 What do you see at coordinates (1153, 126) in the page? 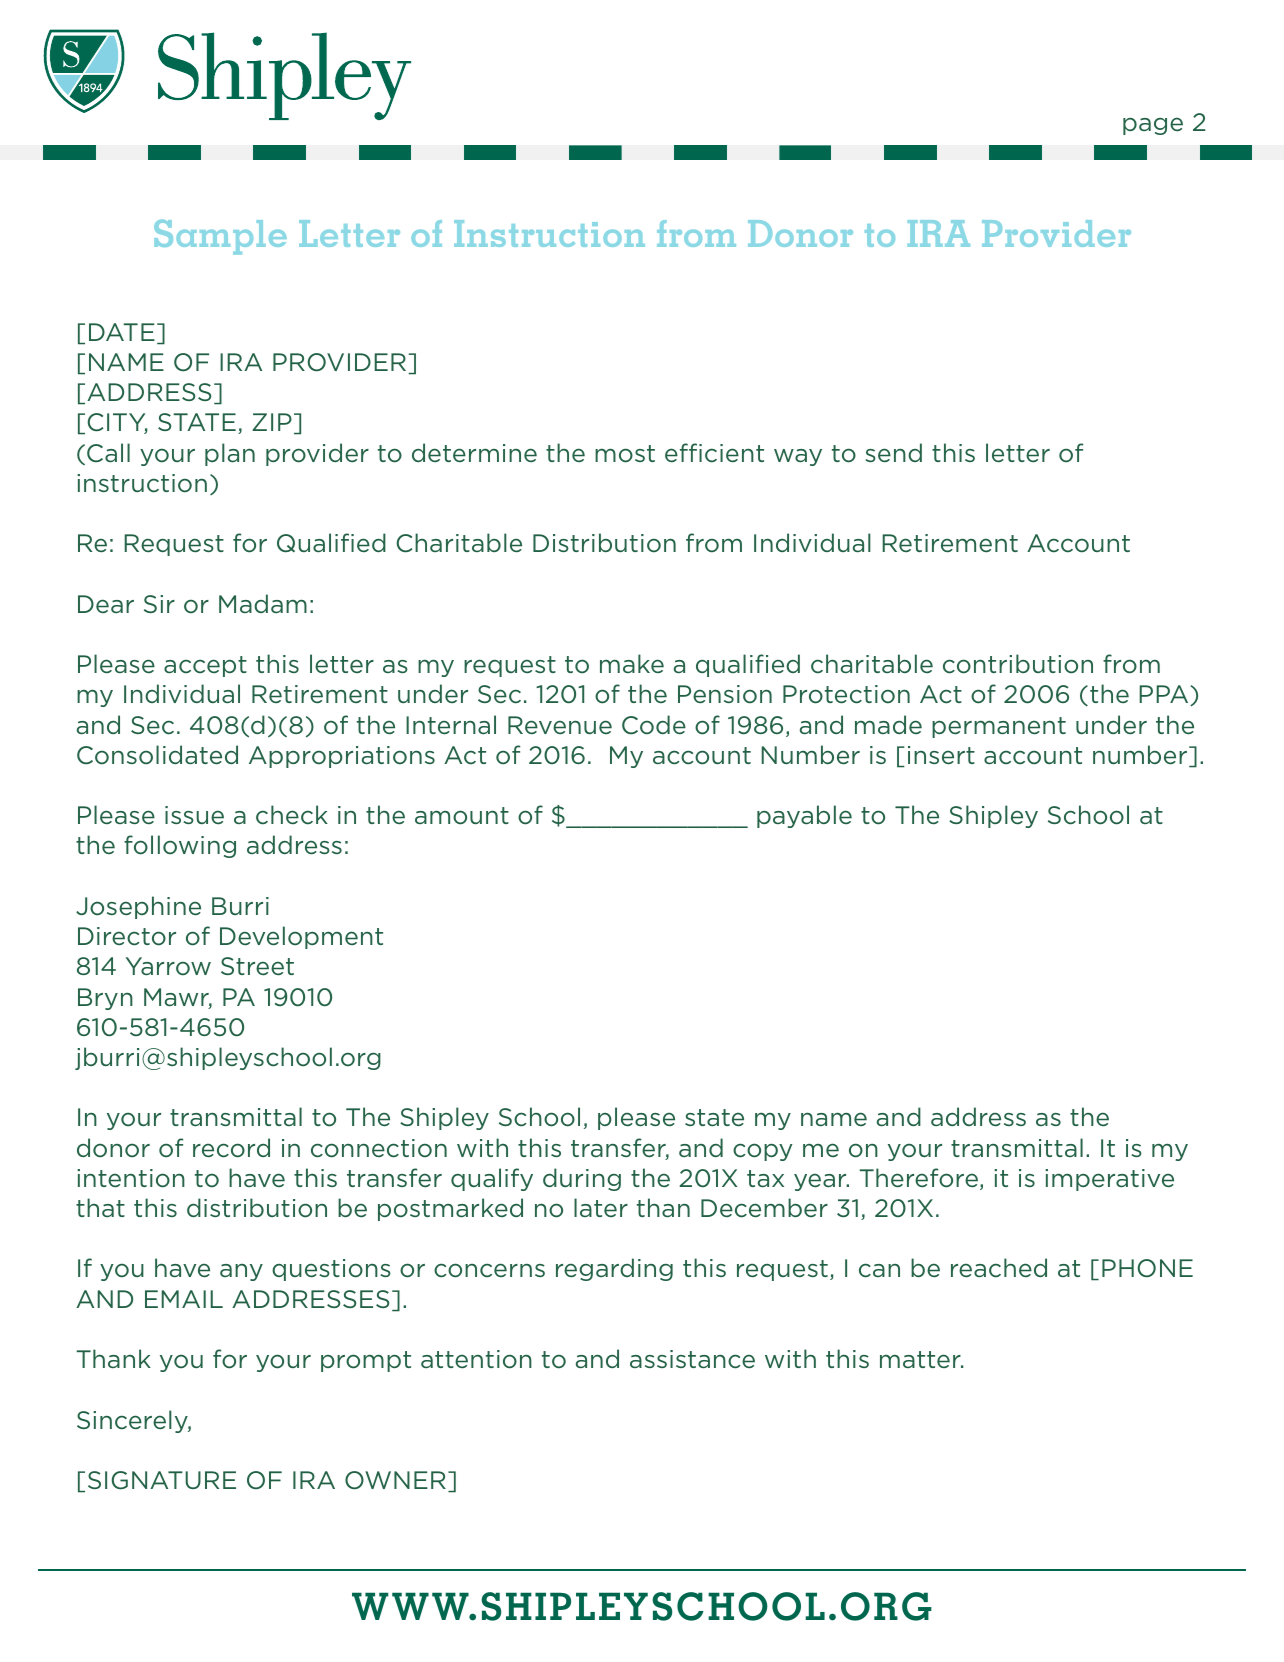
I see `page` at bounding box center [1153, 126].
